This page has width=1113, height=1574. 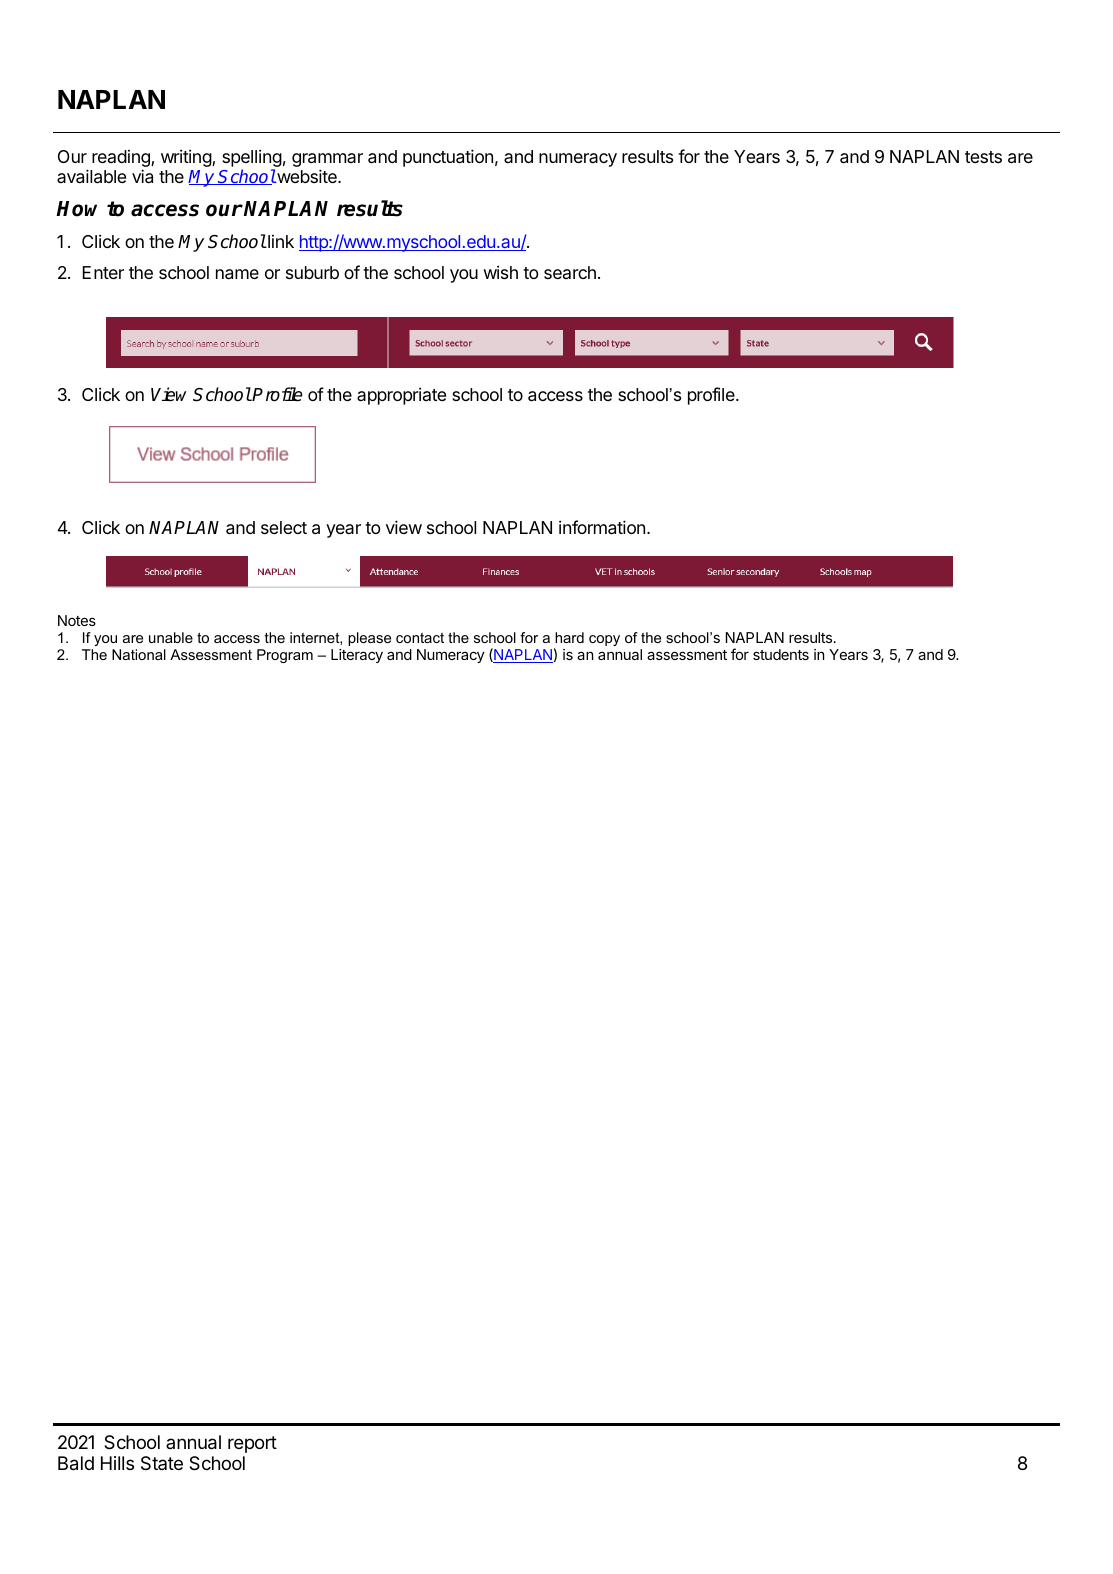 I want to click on students, so click(x=781, y=654).
